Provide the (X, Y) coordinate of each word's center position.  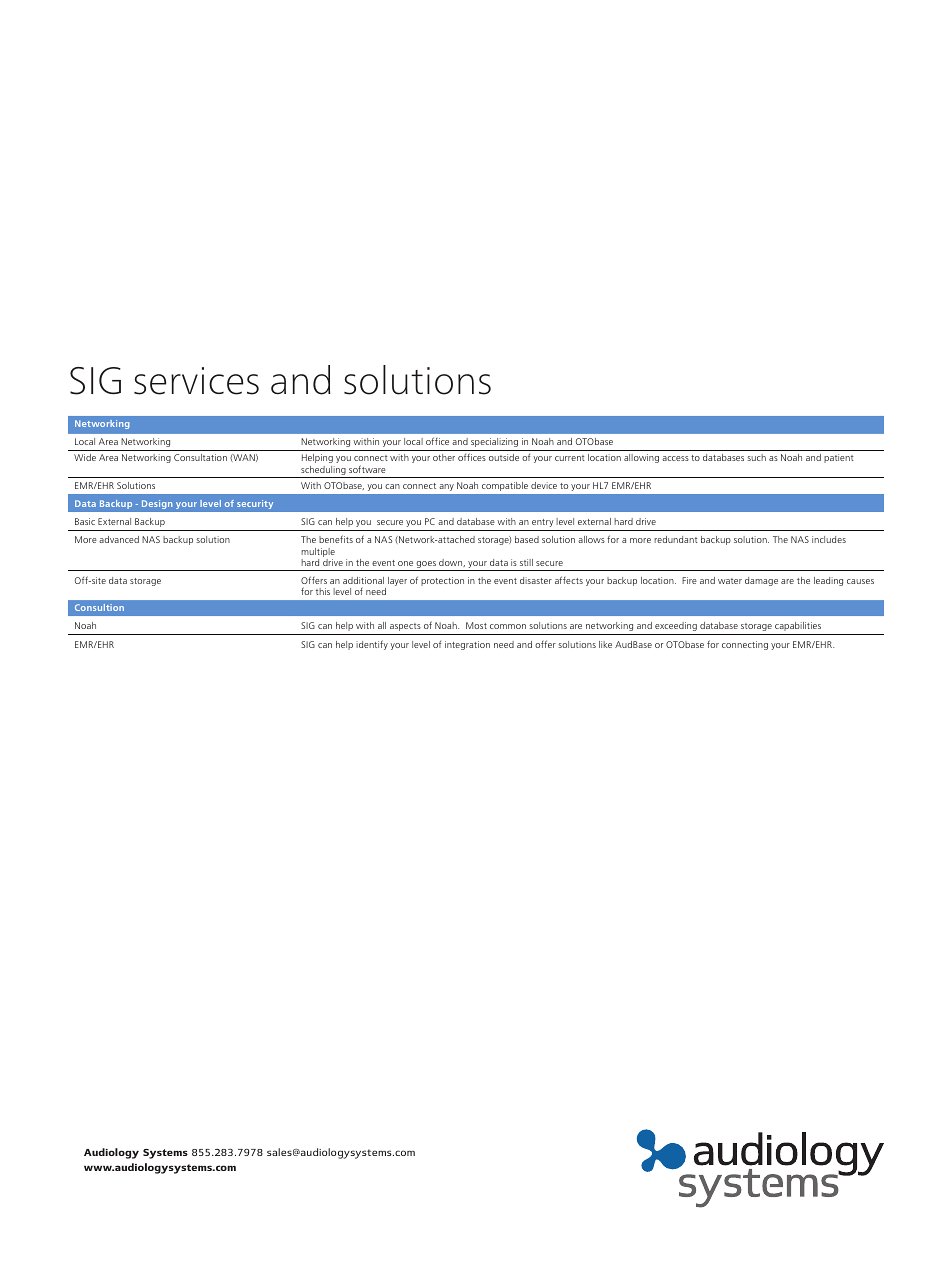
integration (467, 645)
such (756, 457)
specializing (494, 442)
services (196, 381)
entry (543, 523)
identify (372, 645)
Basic (85, 521)
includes (829, 539)
